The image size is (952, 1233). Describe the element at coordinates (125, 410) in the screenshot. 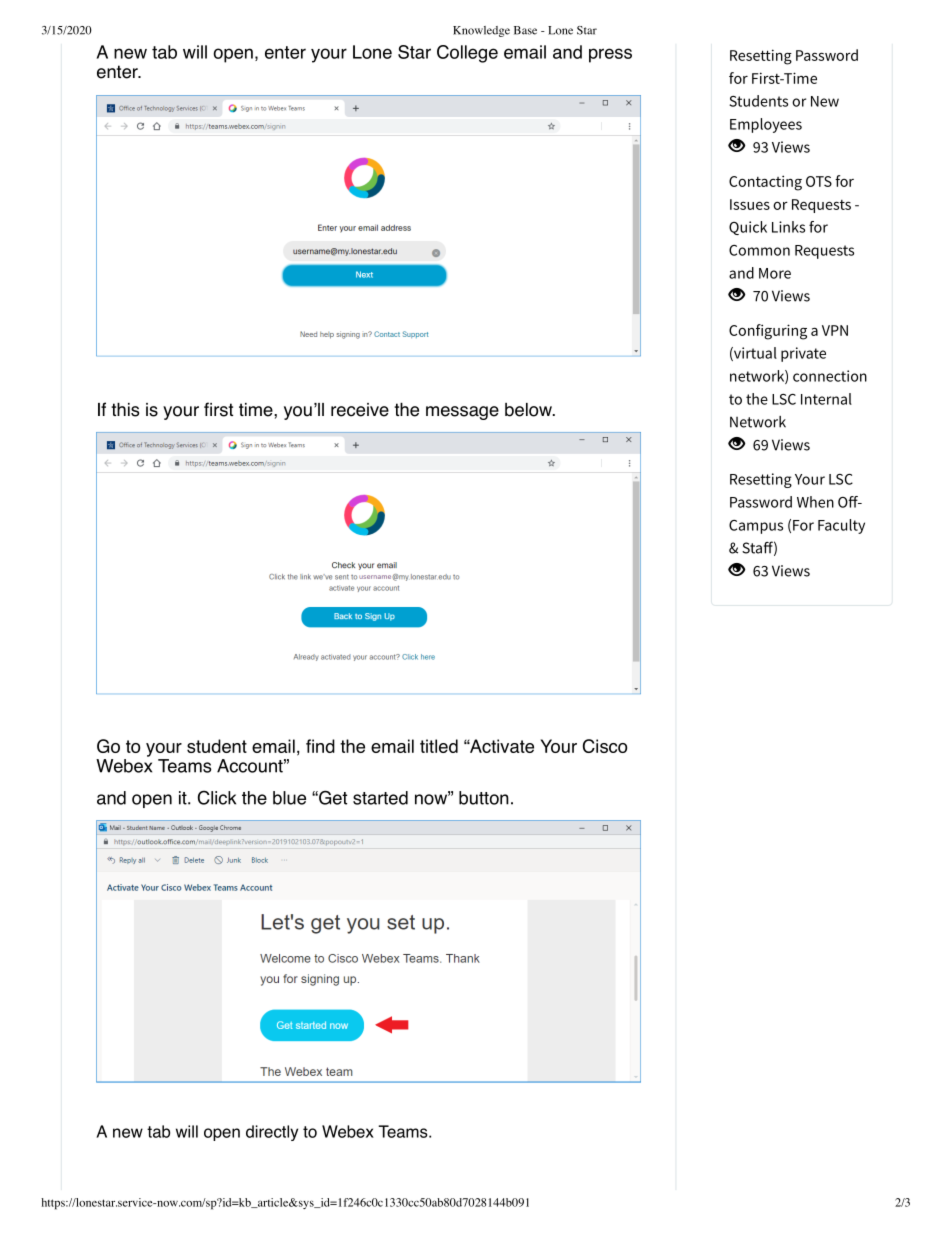

I see `this` at that location.
